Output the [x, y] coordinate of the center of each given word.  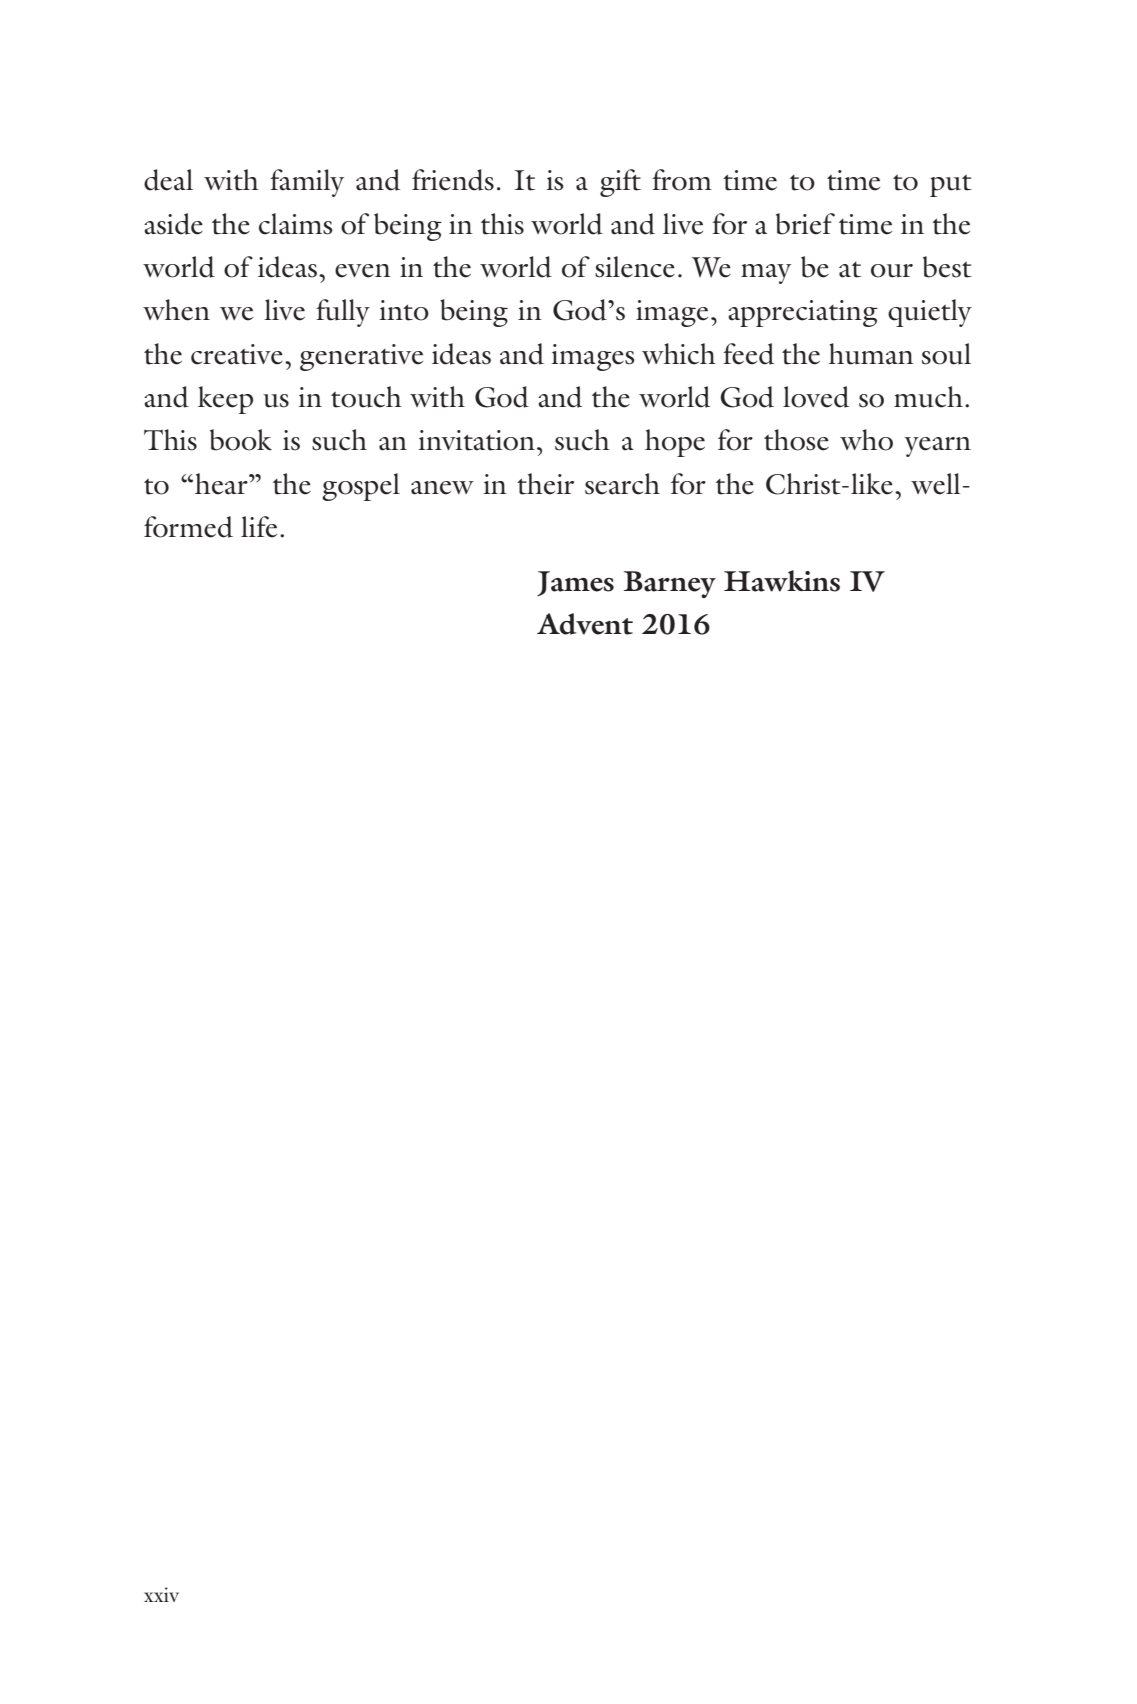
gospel [361, 487]
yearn [937, 447]
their [545, 484]
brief [805, 224]
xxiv [161, 1594]
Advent [585, 624]
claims [296, 224]
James [575, 583]
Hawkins [782, 581]
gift [620, 183]
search [622, 484]
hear [222, 484]
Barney [670, 584]
